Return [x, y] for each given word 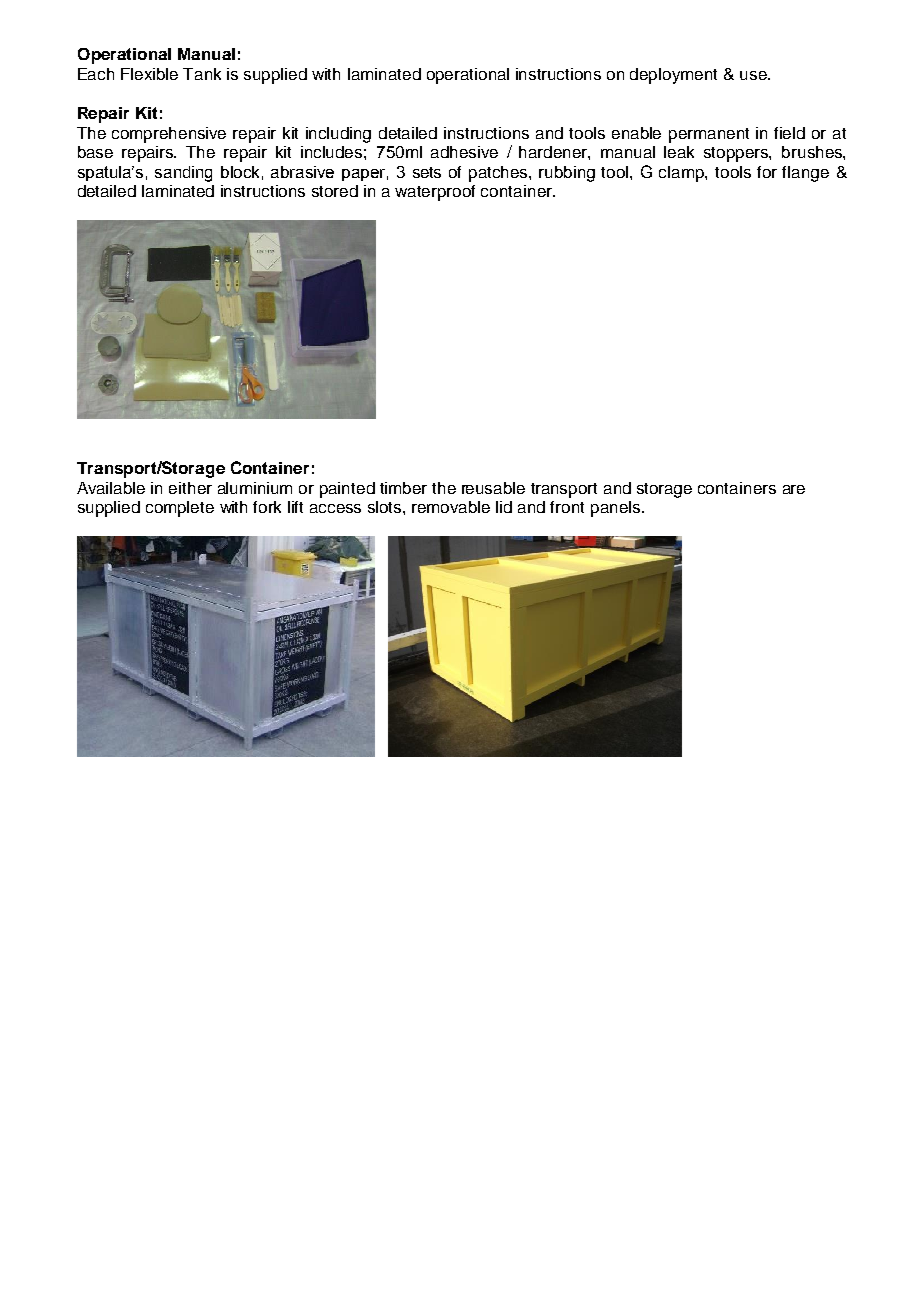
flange [805, 174]
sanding [183, 174]
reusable [493, 488]
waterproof [435, 193]
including [338, 135]
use [754, 75]
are [794, 489]
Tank [202, 74]
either [190, 488]
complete [180, 509]
